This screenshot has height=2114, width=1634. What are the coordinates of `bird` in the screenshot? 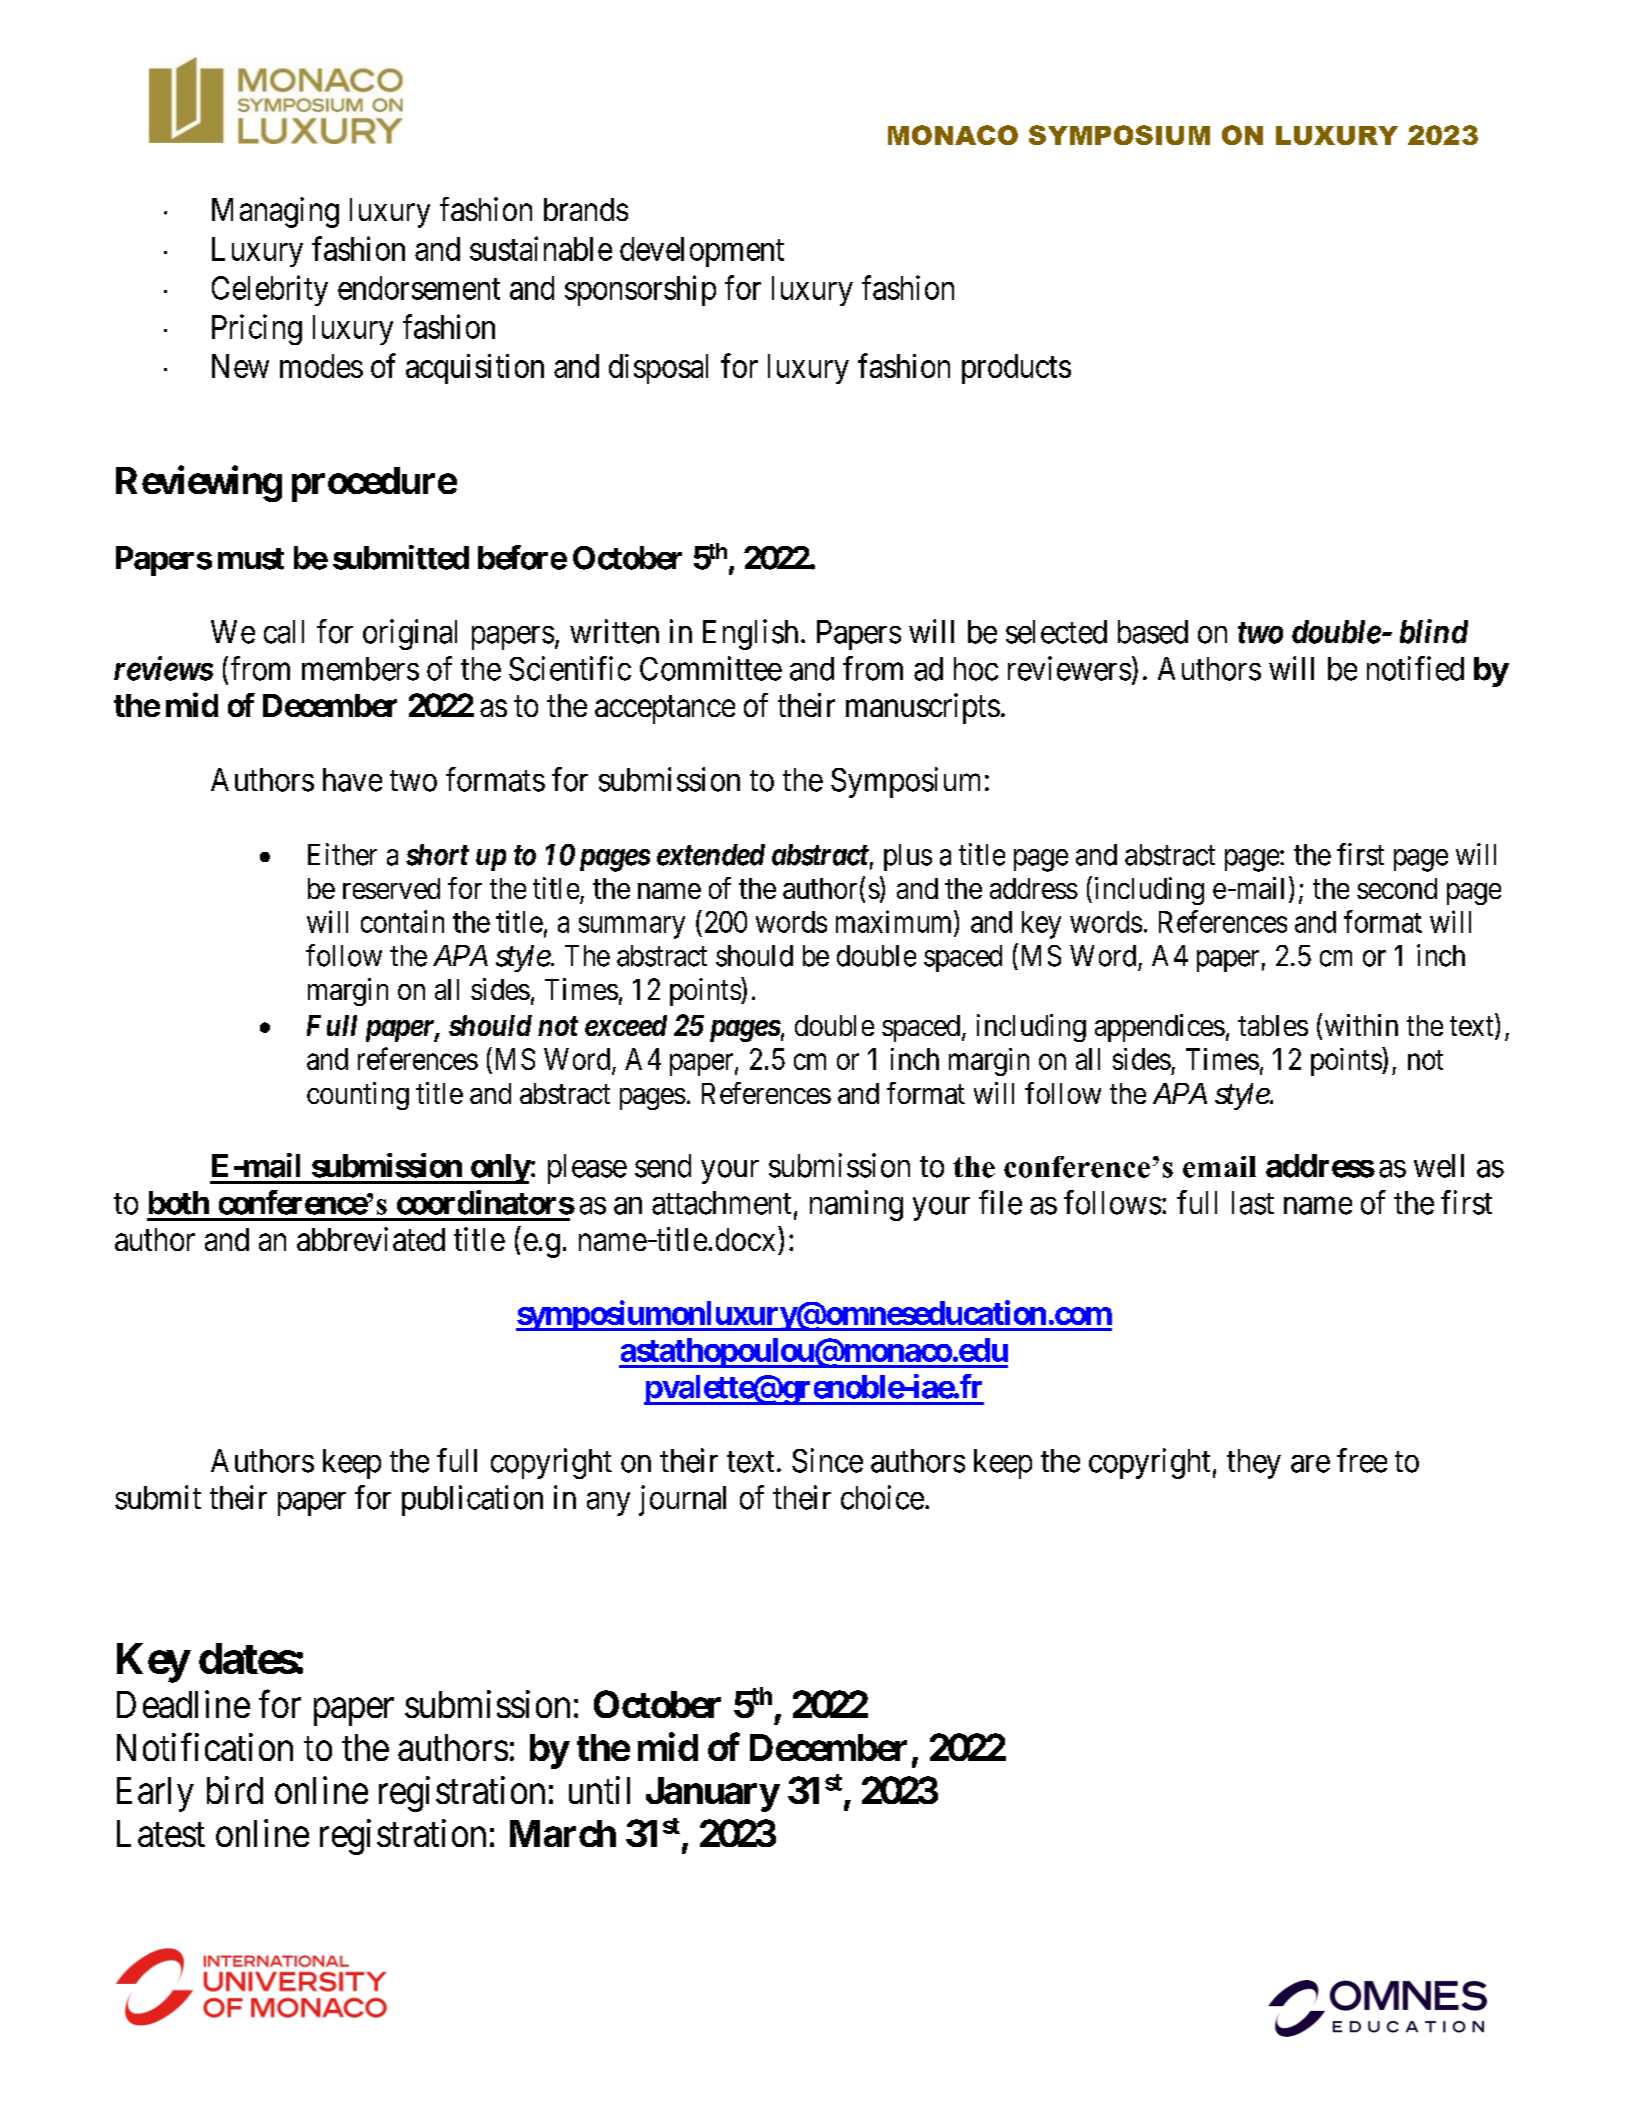 It's located at (235, 1790).
